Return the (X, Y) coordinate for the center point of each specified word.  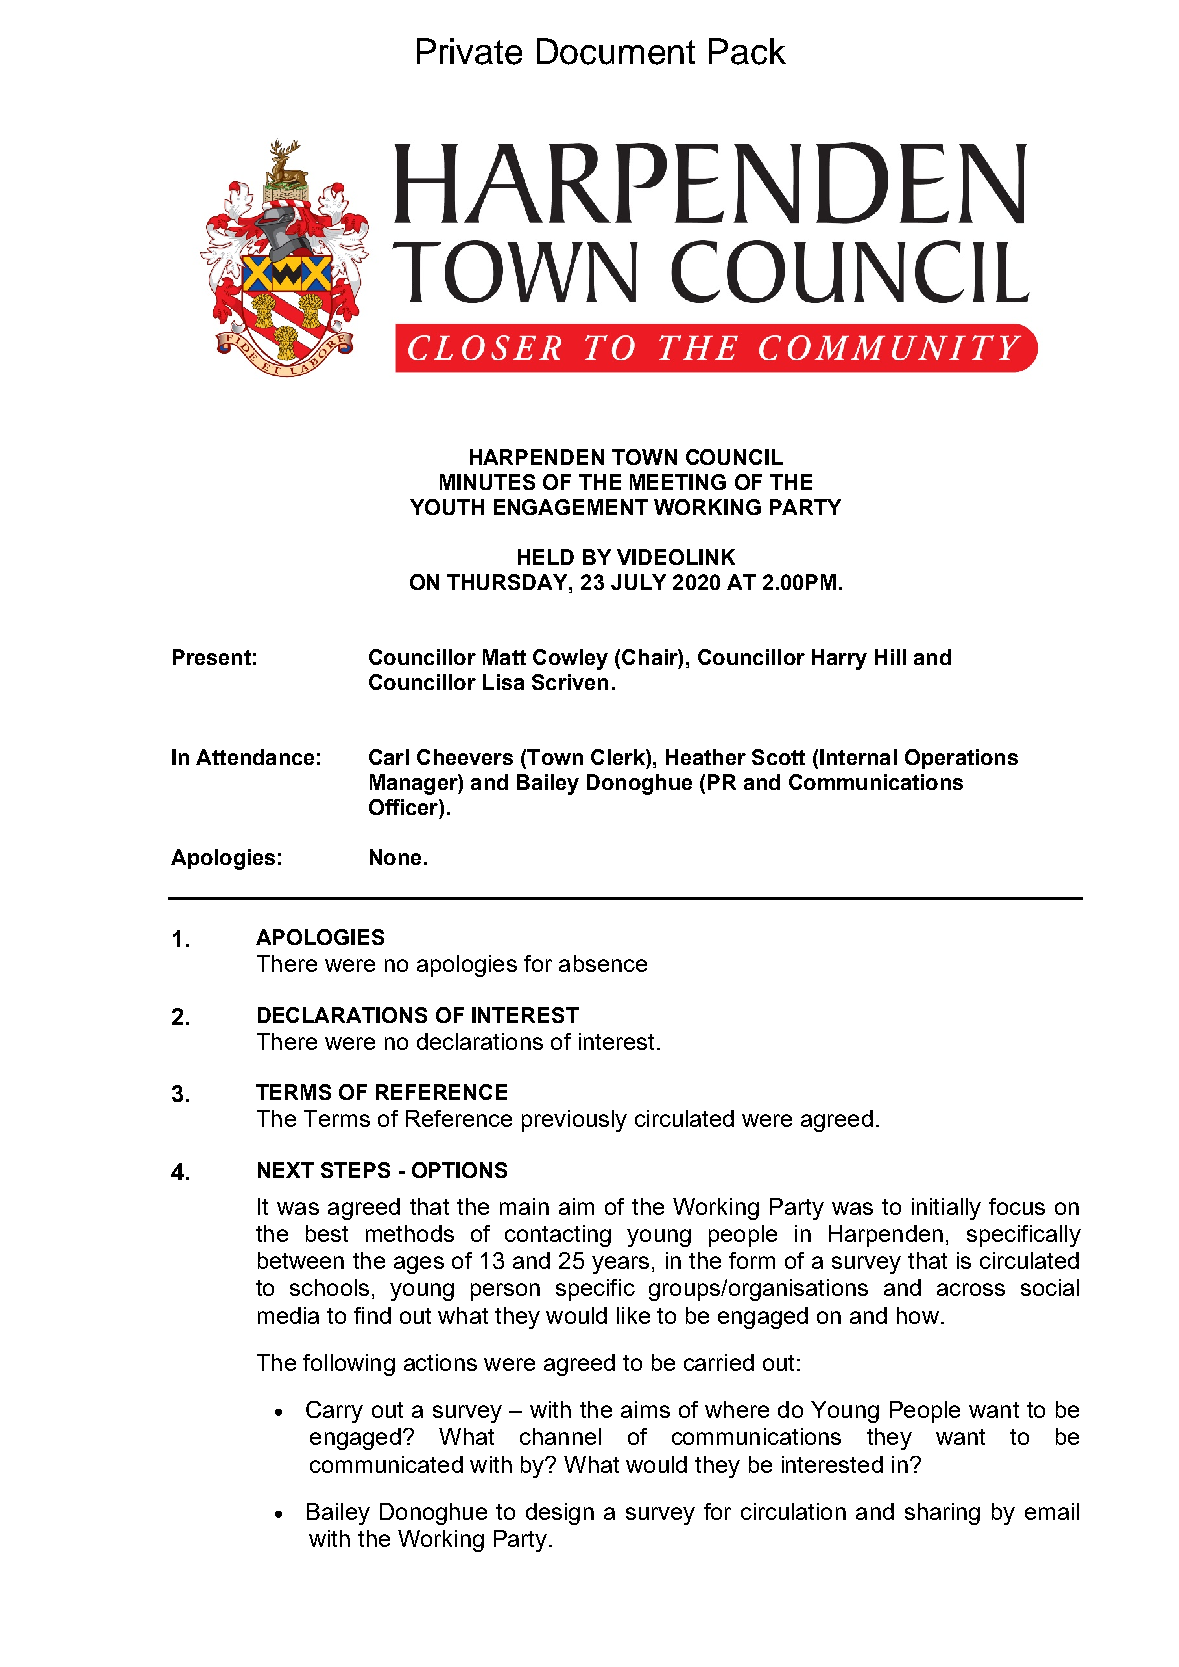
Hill (890, 657)
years (620, 1265)
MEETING (678, 482)
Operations (961, 759)
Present (212, 657)
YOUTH (447, 507)
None (395, 857)
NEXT (286, 1170)
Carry (334, 1412)
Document (616, 51)
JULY (638, 582)
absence (603, 963)
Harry (839, 659)
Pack (747, 51)
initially (946, 1209)
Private (469, 51)
